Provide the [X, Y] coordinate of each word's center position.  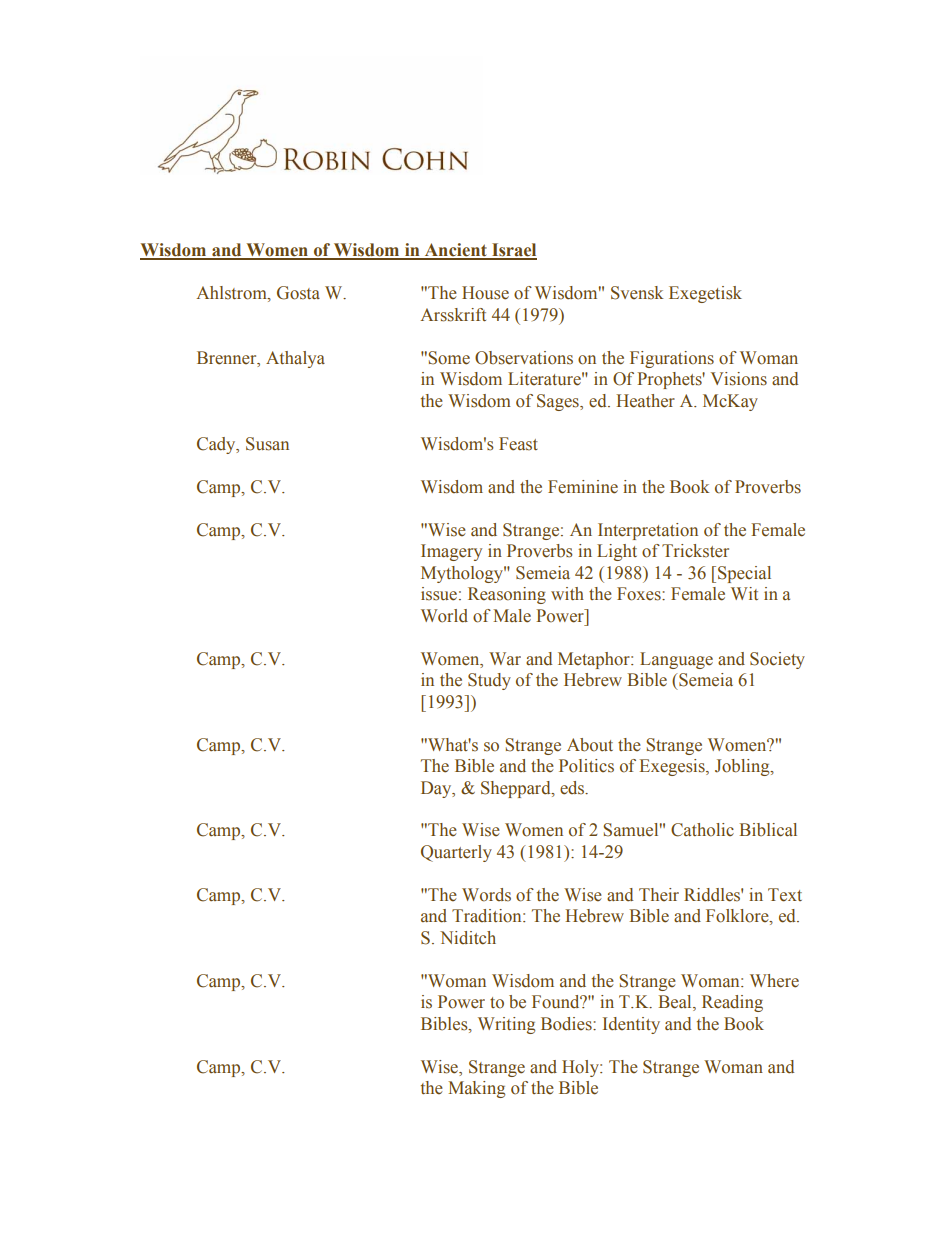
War [505, 658]
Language [676, 660]
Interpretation [648, 531]
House [485, 293]
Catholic [702, 830]
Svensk [637, 293]
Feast [518, 444]
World [444, 616]
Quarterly [456, 853]
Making [476, 1089]
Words [486, 895]
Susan [267, 444]
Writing [506, 1025]
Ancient [456, 251]
